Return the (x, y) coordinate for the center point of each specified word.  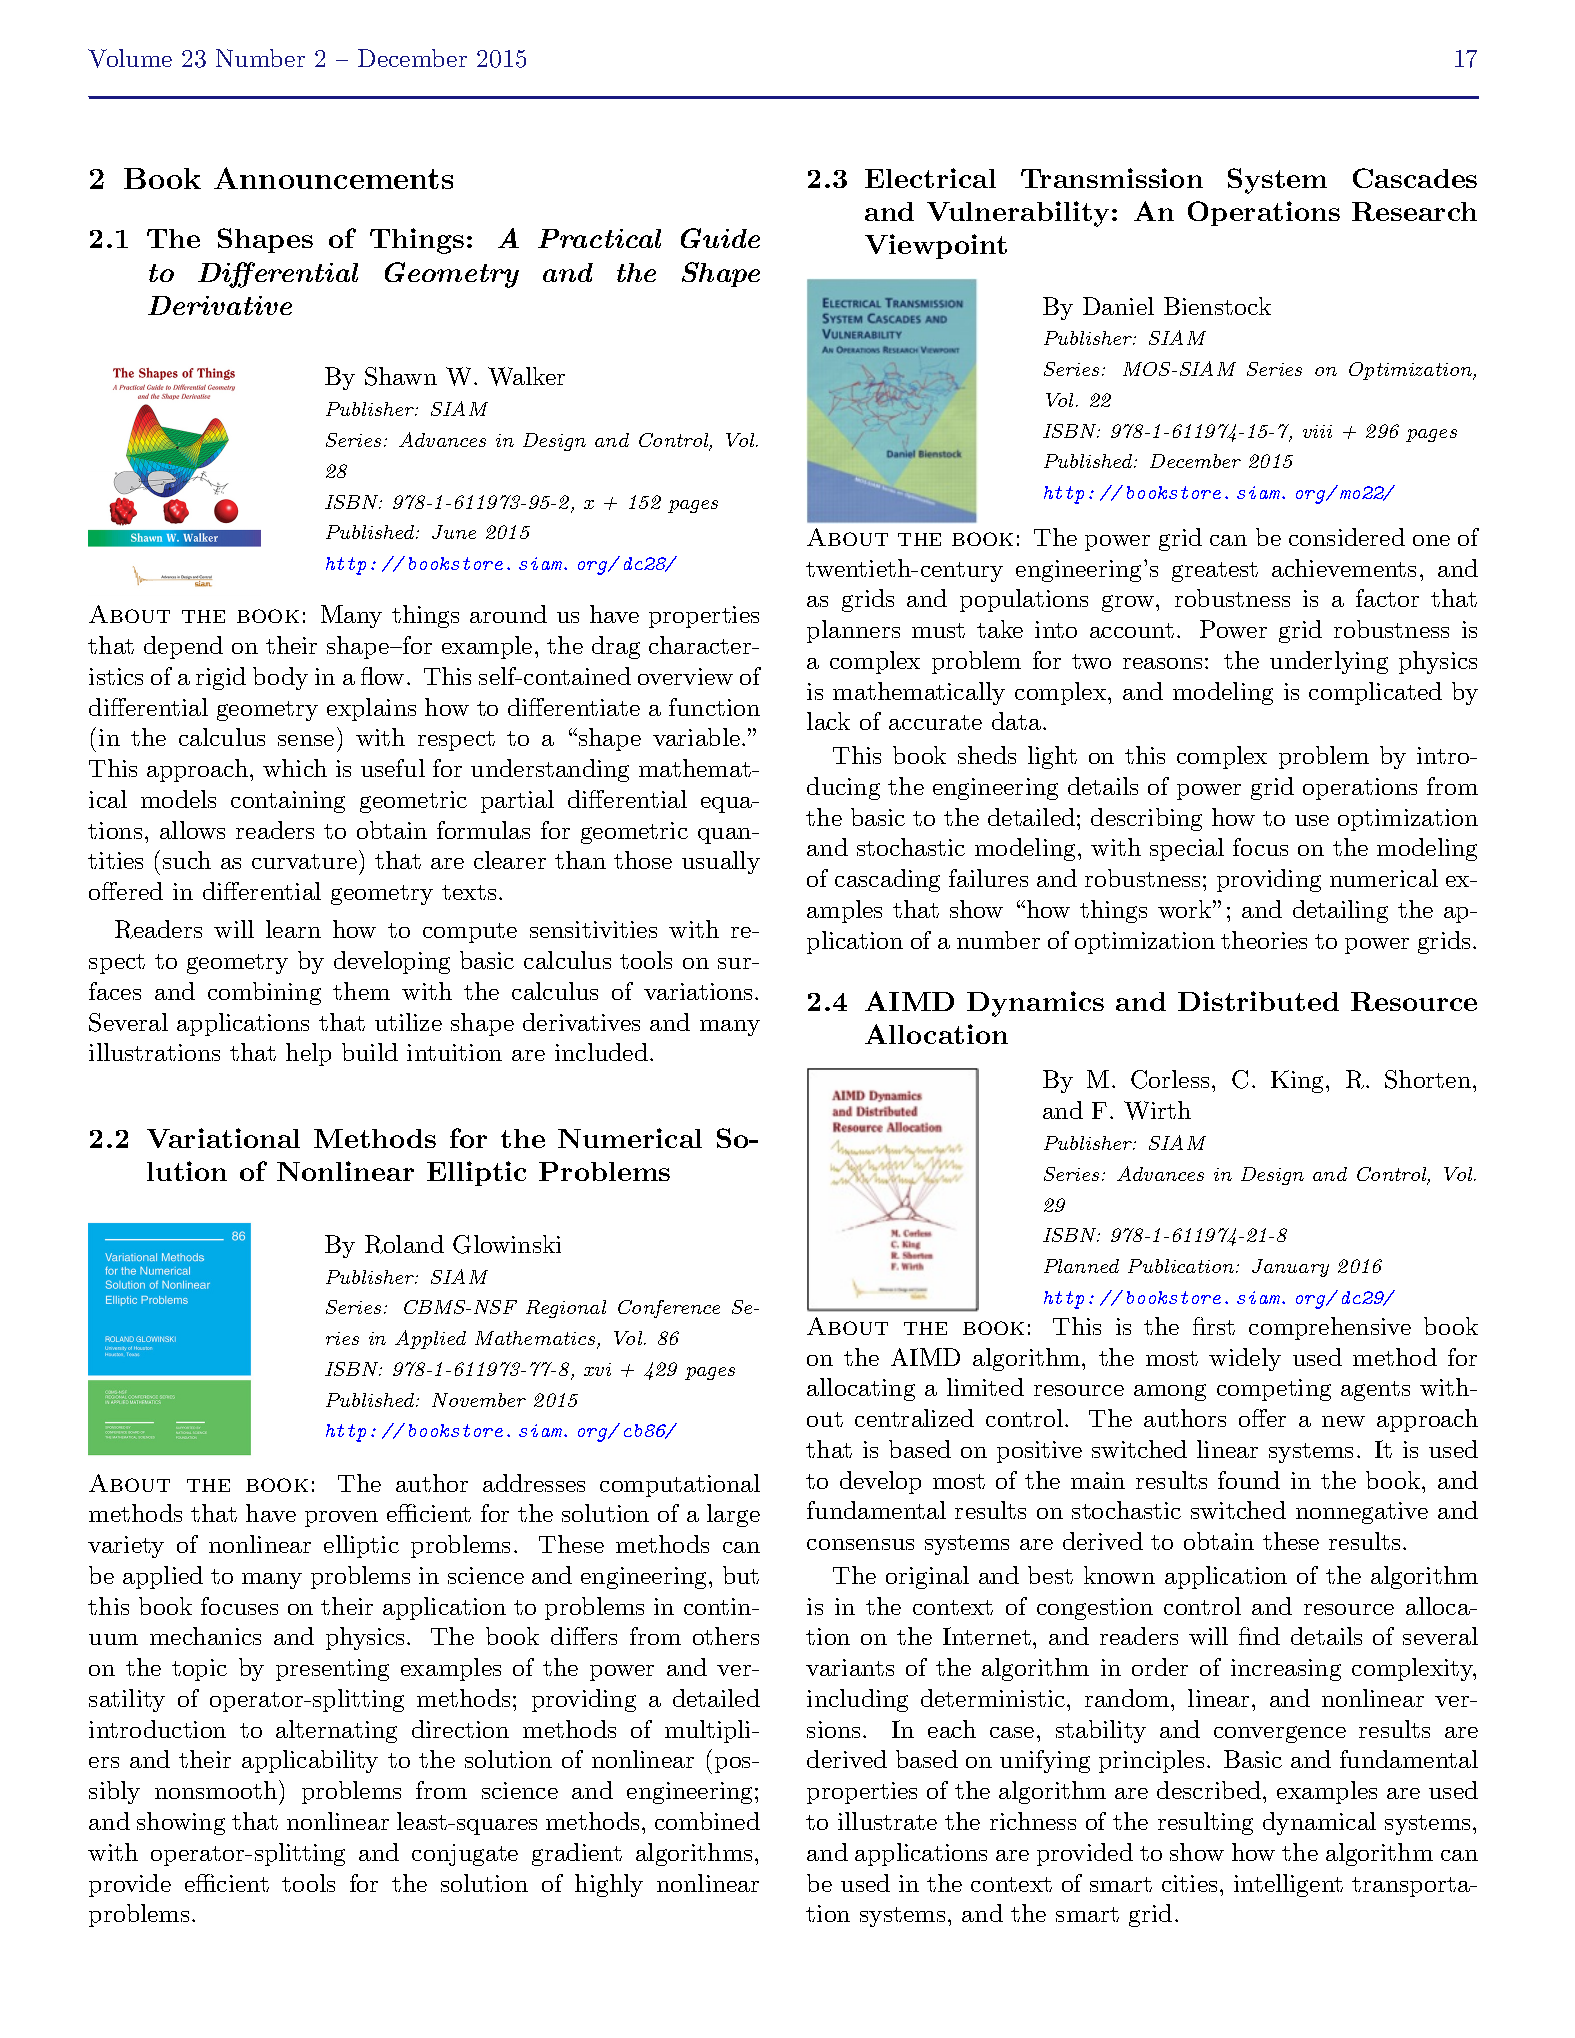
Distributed (1258, 1001)
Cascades (1415, 178)
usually (721, 862)
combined (707, 1821)
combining (264, 993)
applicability (310, 1761)
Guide (720, 238)
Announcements (333, 178)
